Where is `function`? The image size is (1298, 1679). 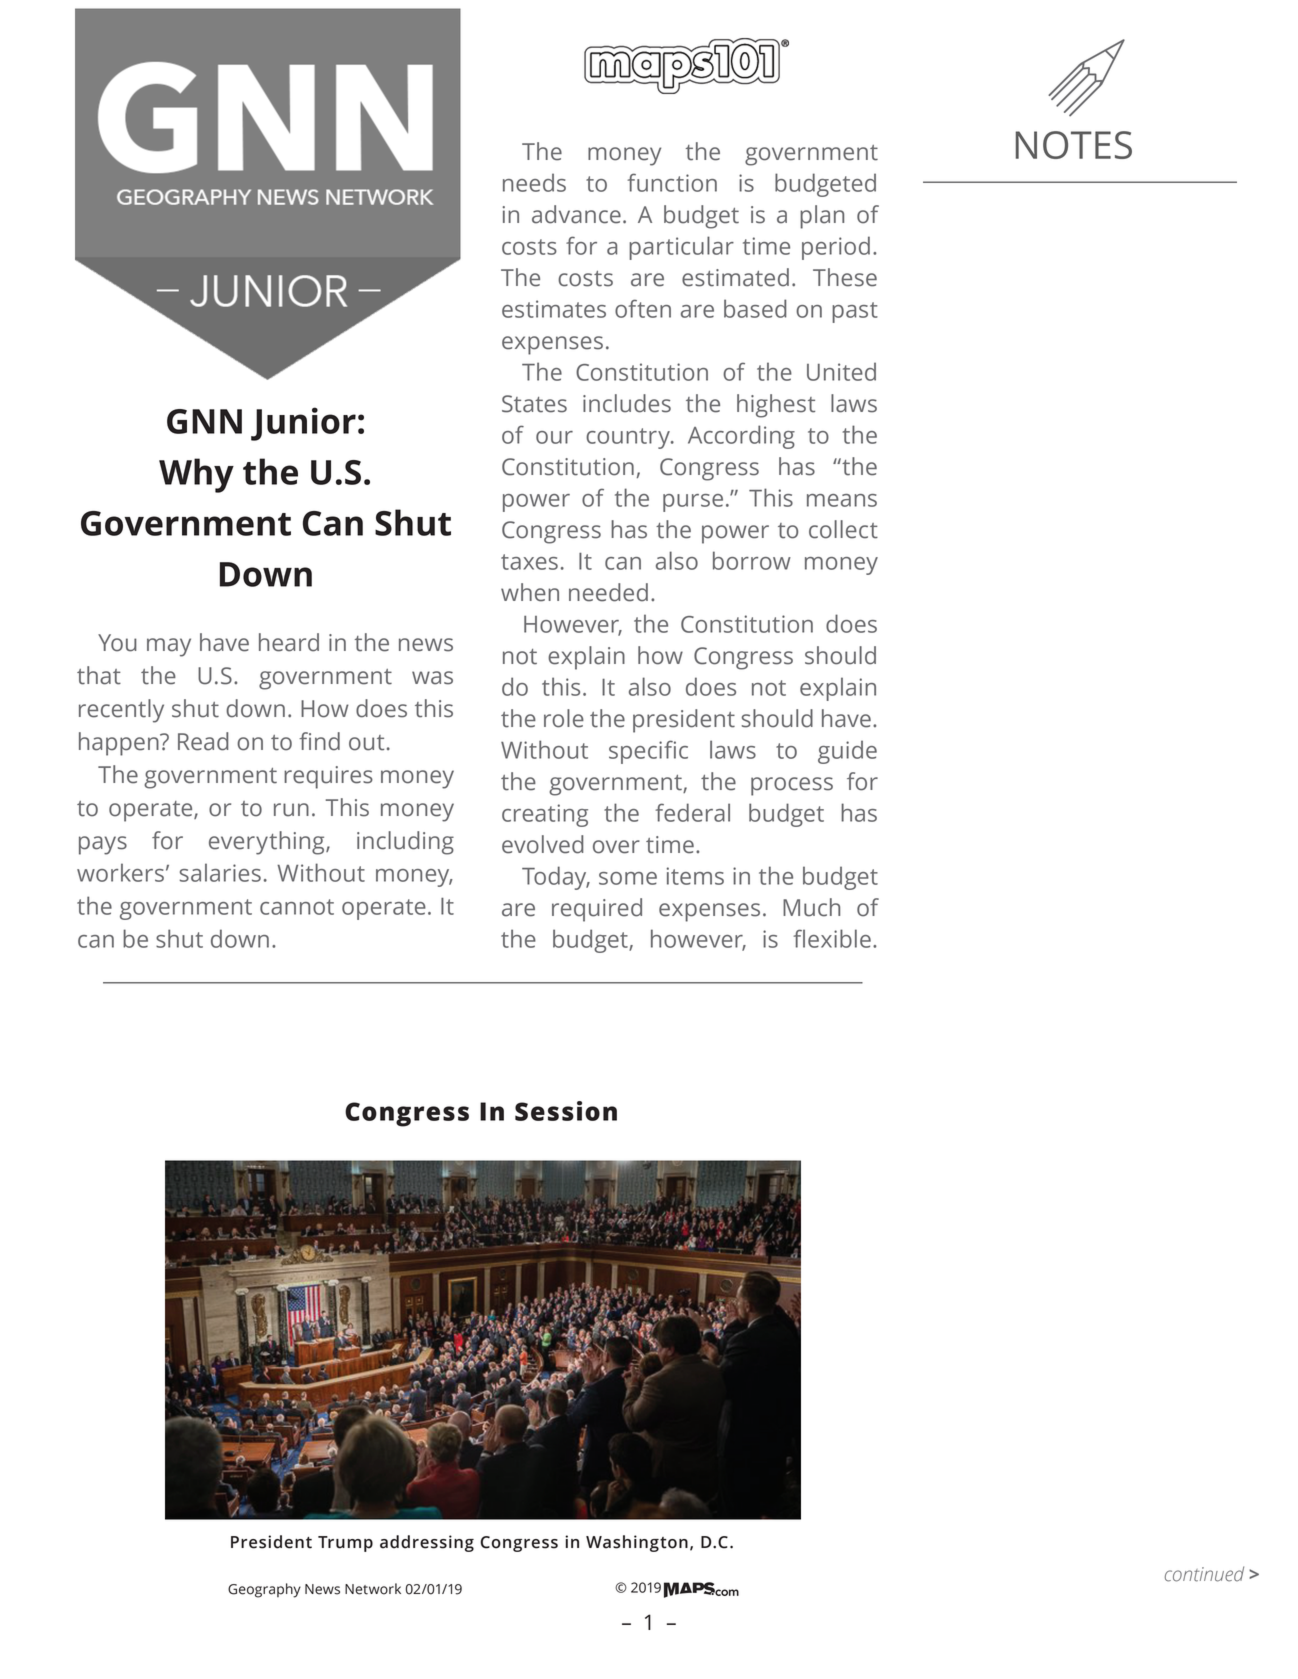 function is located at coordinates (672, 182).
